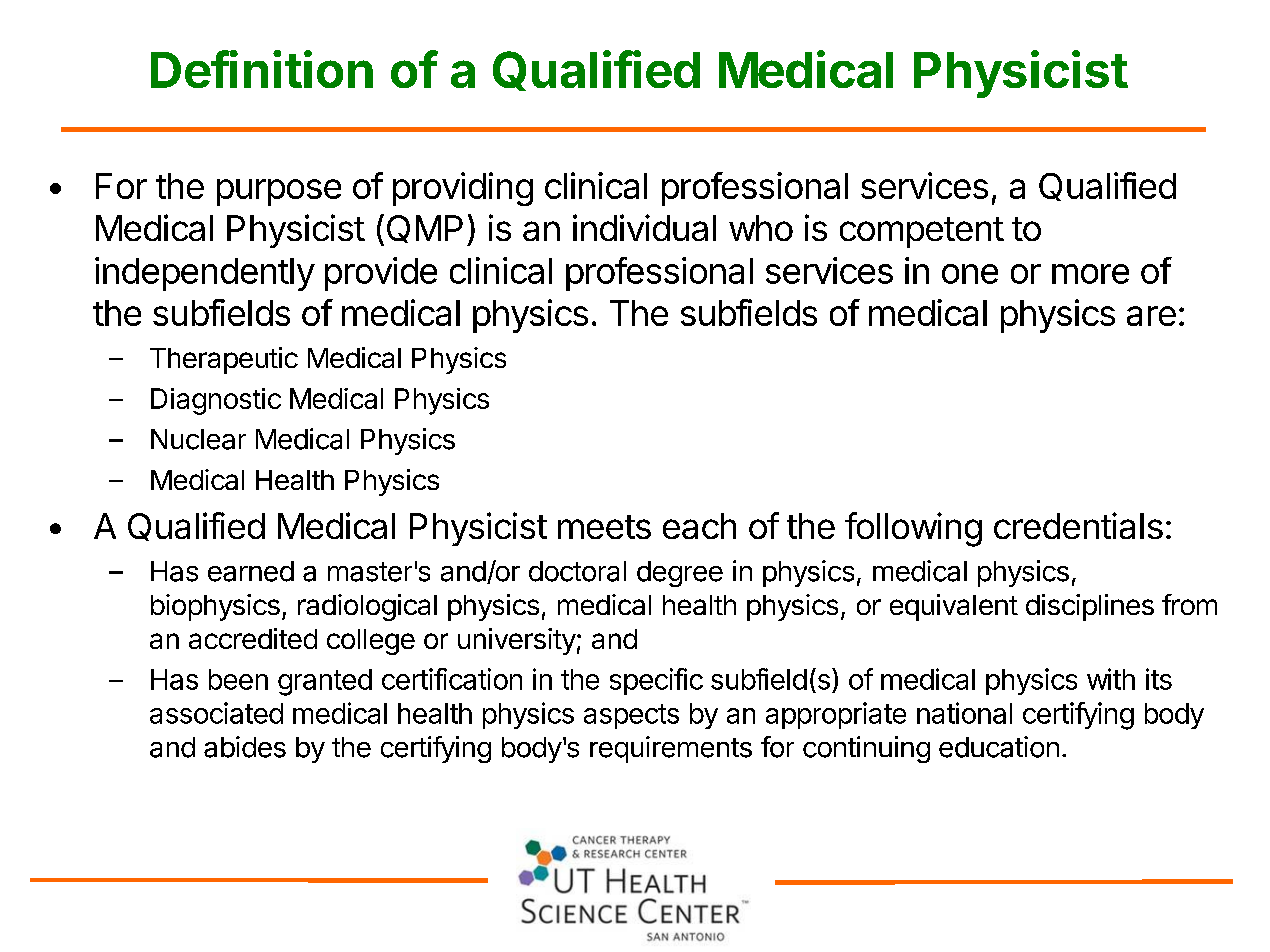 This screenshot has height=952, width=1270. Describe the element at coordinates (922, 232) in the screenshot. I see `competent` at that location.
